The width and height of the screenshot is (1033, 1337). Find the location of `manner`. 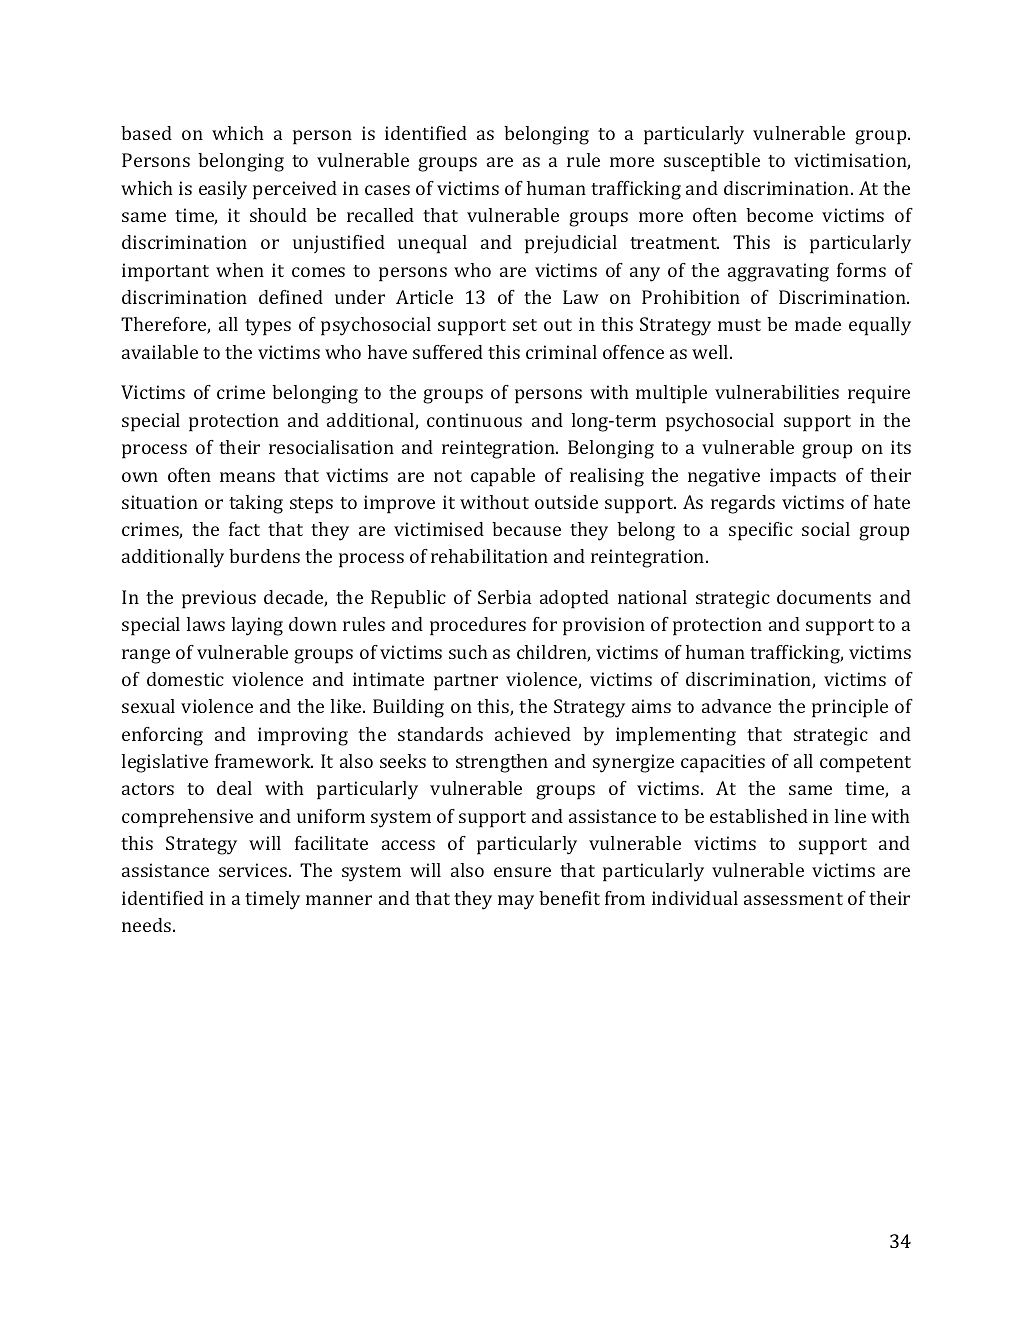

manner is located at coordinates (339, 900).
